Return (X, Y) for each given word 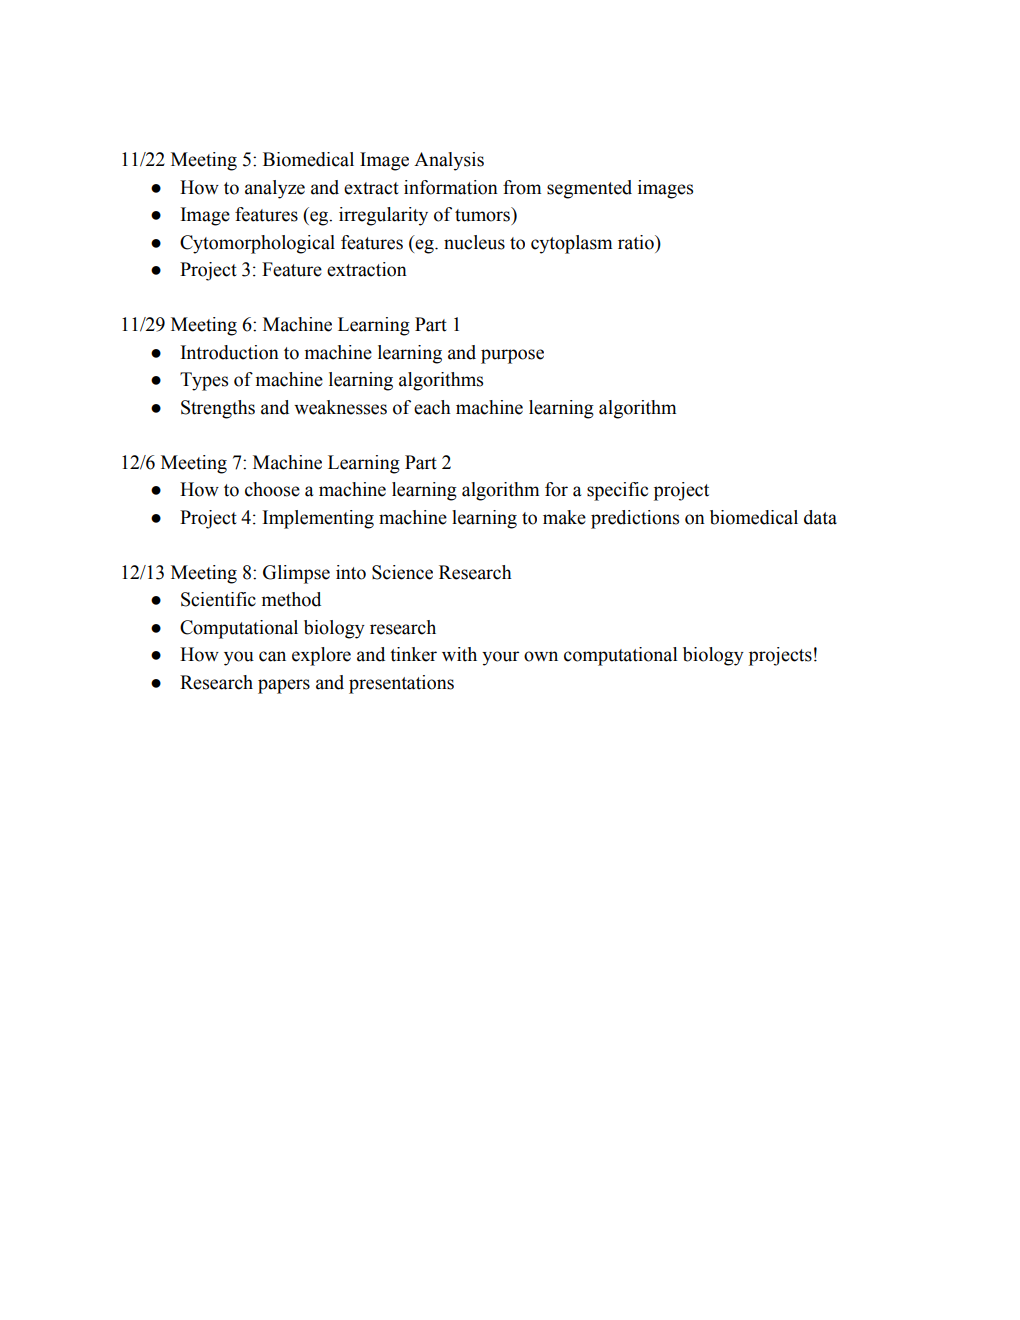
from (522, 187)
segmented (589, 189)
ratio (637, 242)
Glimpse (296, 574)
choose (272, 489)
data (820, 517)
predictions (635, 519)
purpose (512, 356)
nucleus (474, 242)
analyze (275, 189)
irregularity (383, 216)
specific (617, 491)
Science (402, 572)
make (564, 517)
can (272, 656)
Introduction (230, 352)
